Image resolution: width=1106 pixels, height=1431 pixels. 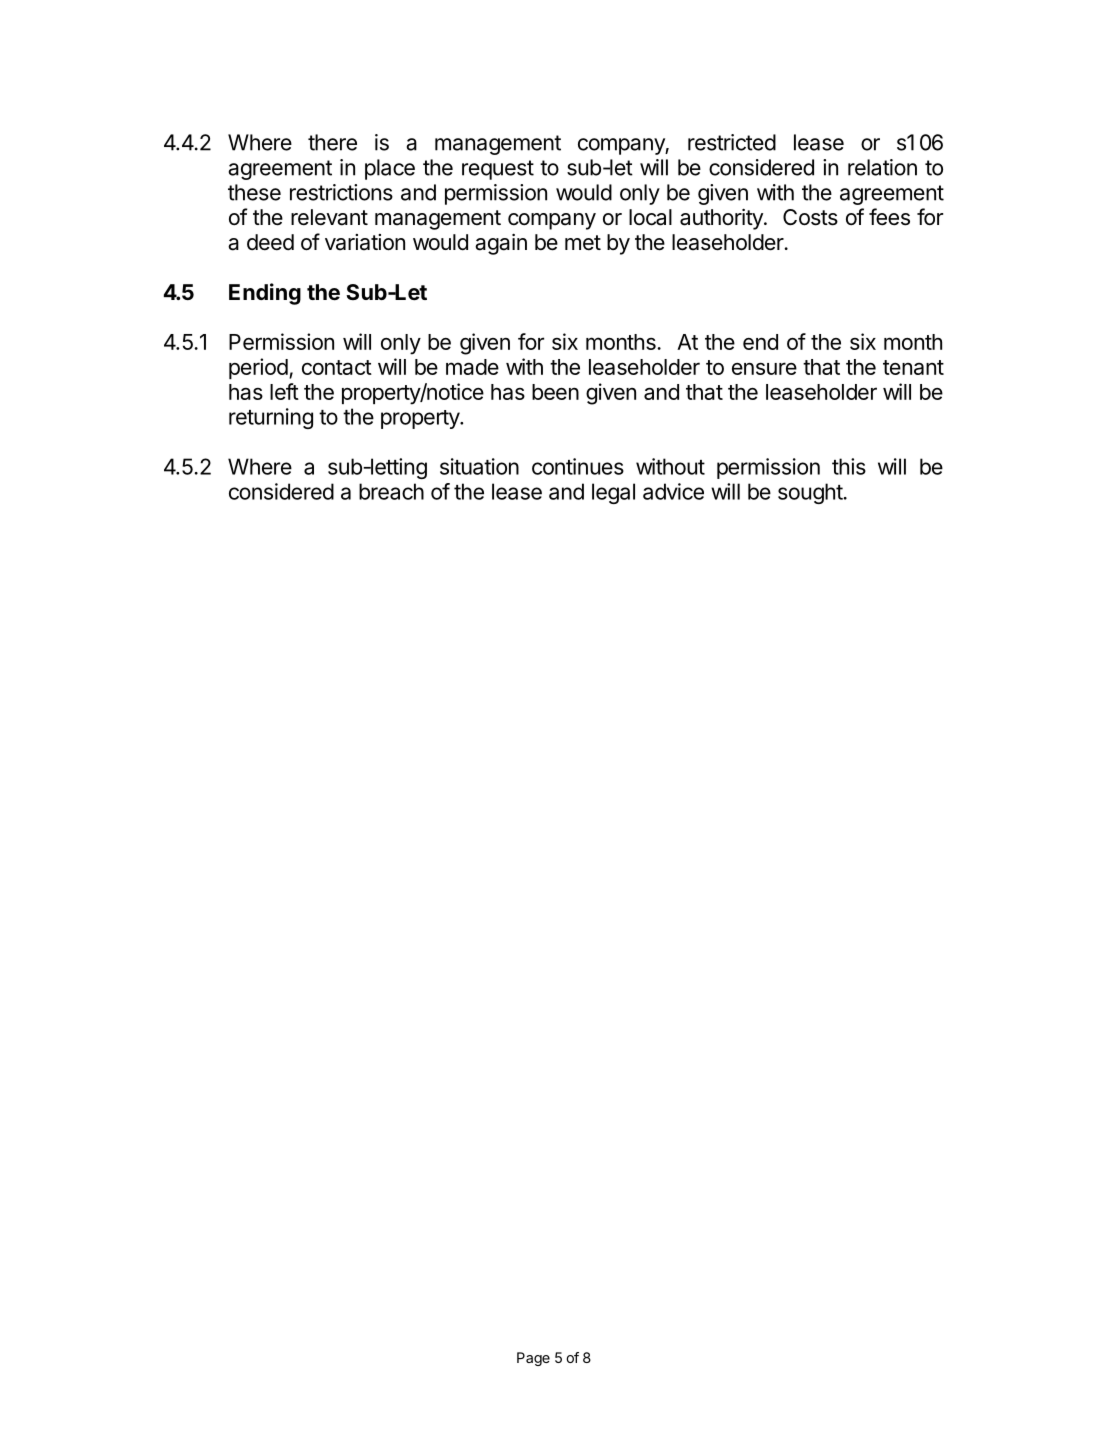 What do you see at coordinates (341, 192) in the document?
I see `restrictions` at bounding box center [341, 192].
